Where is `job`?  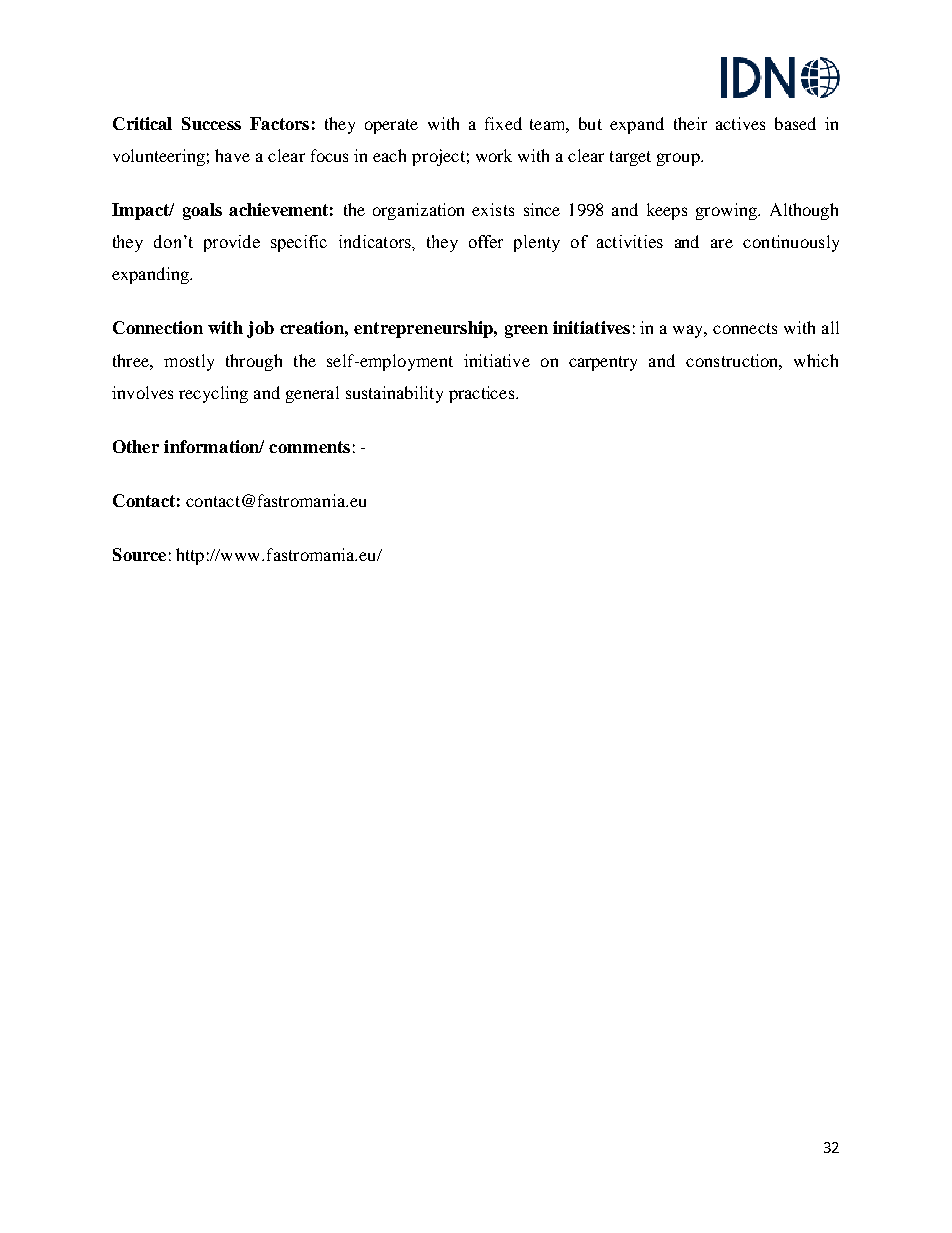
job is located at coordinates (260, 329).
